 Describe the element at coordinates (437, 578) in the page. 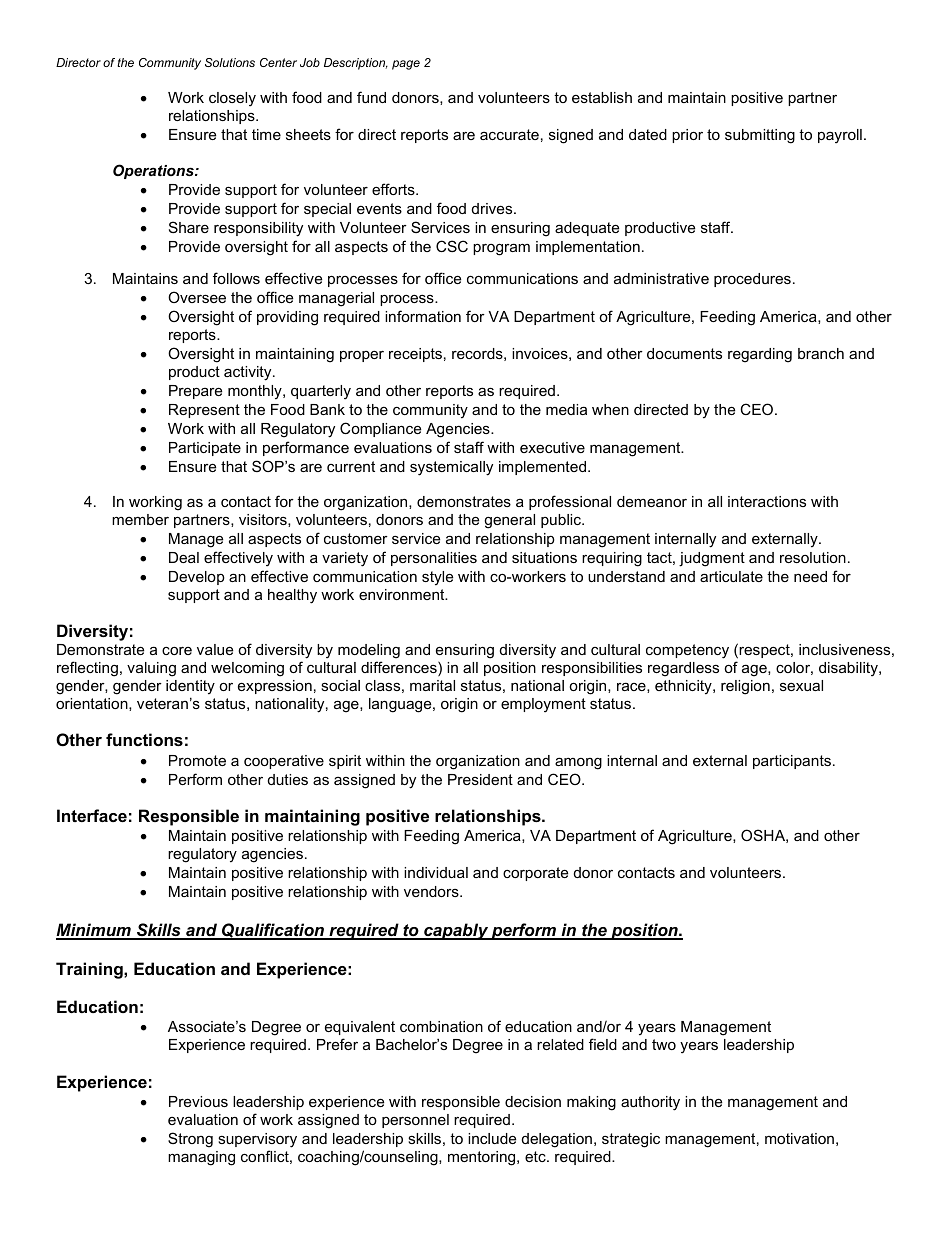

I see `style` at that location.
